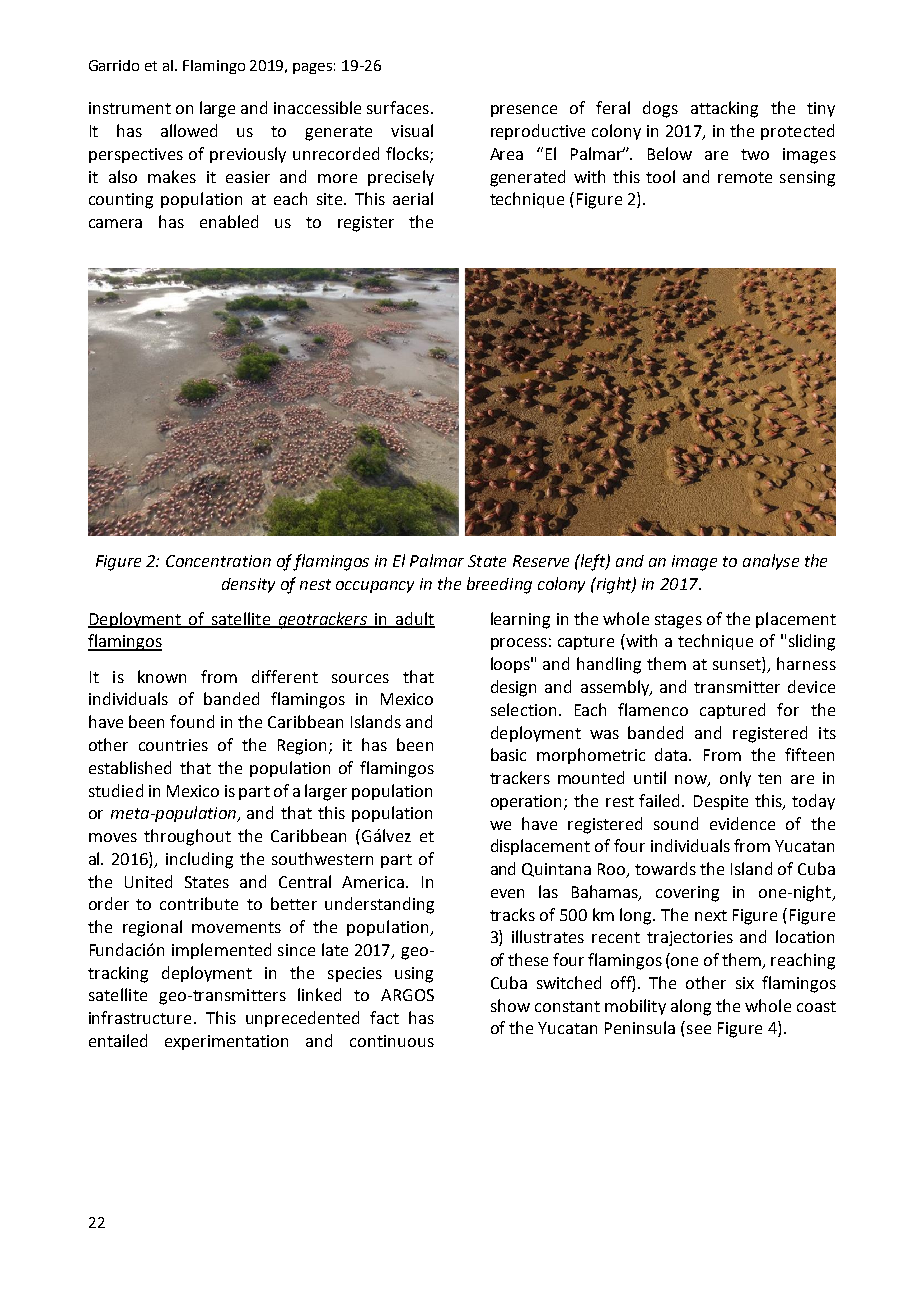 This image has width=924, height=1308. What do you see at coordinates (506, 154) in the image?
I see `Area` at bounding box center [506, 154].
